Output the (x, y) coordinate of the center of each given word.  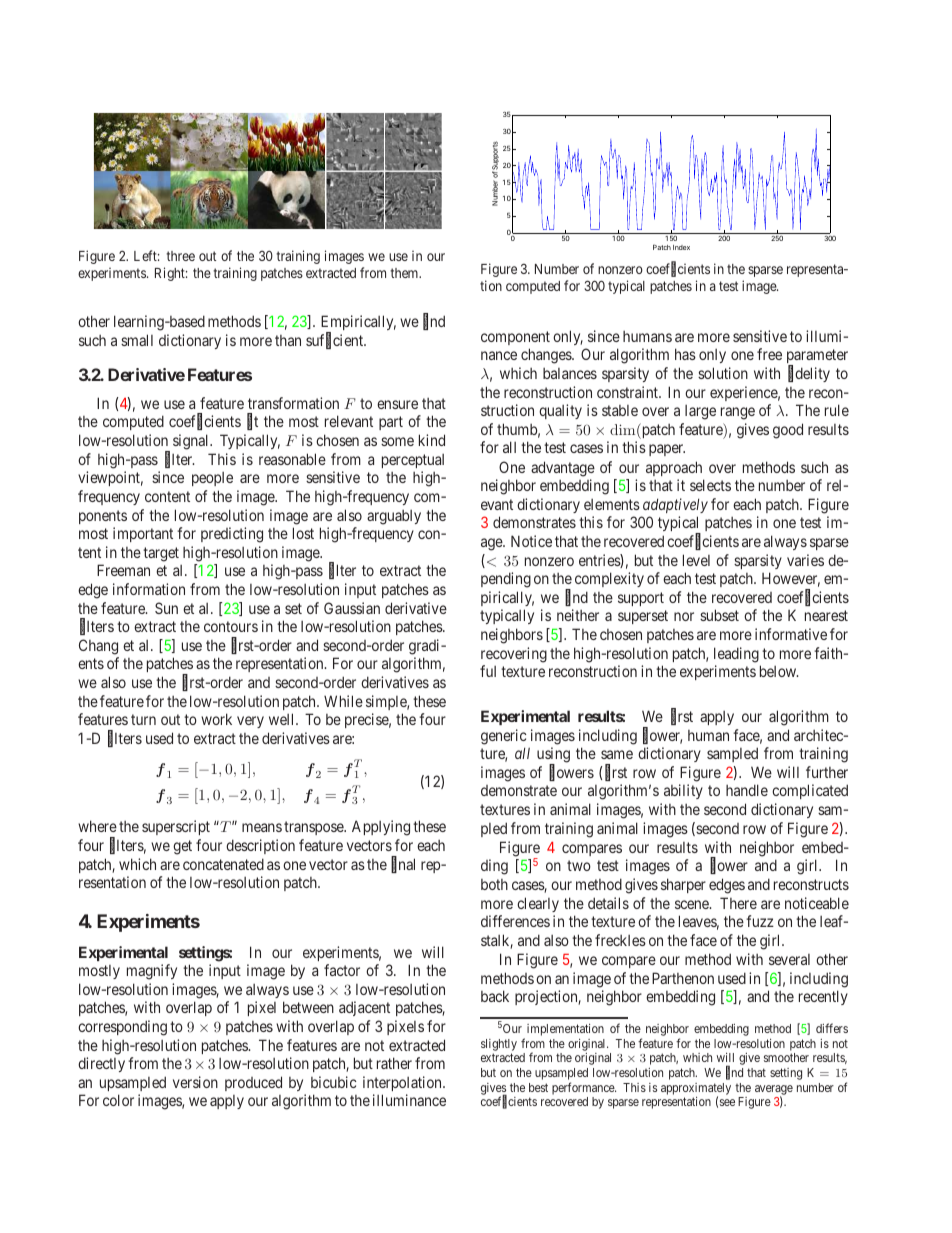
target (161, 554)
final (403, 865)
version (195, 1082)
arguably (394, 517)
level (696, 560)
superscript (176, 827)
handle (747, 790)
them (405, 273)
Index (681, 247)
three (180, 256)
